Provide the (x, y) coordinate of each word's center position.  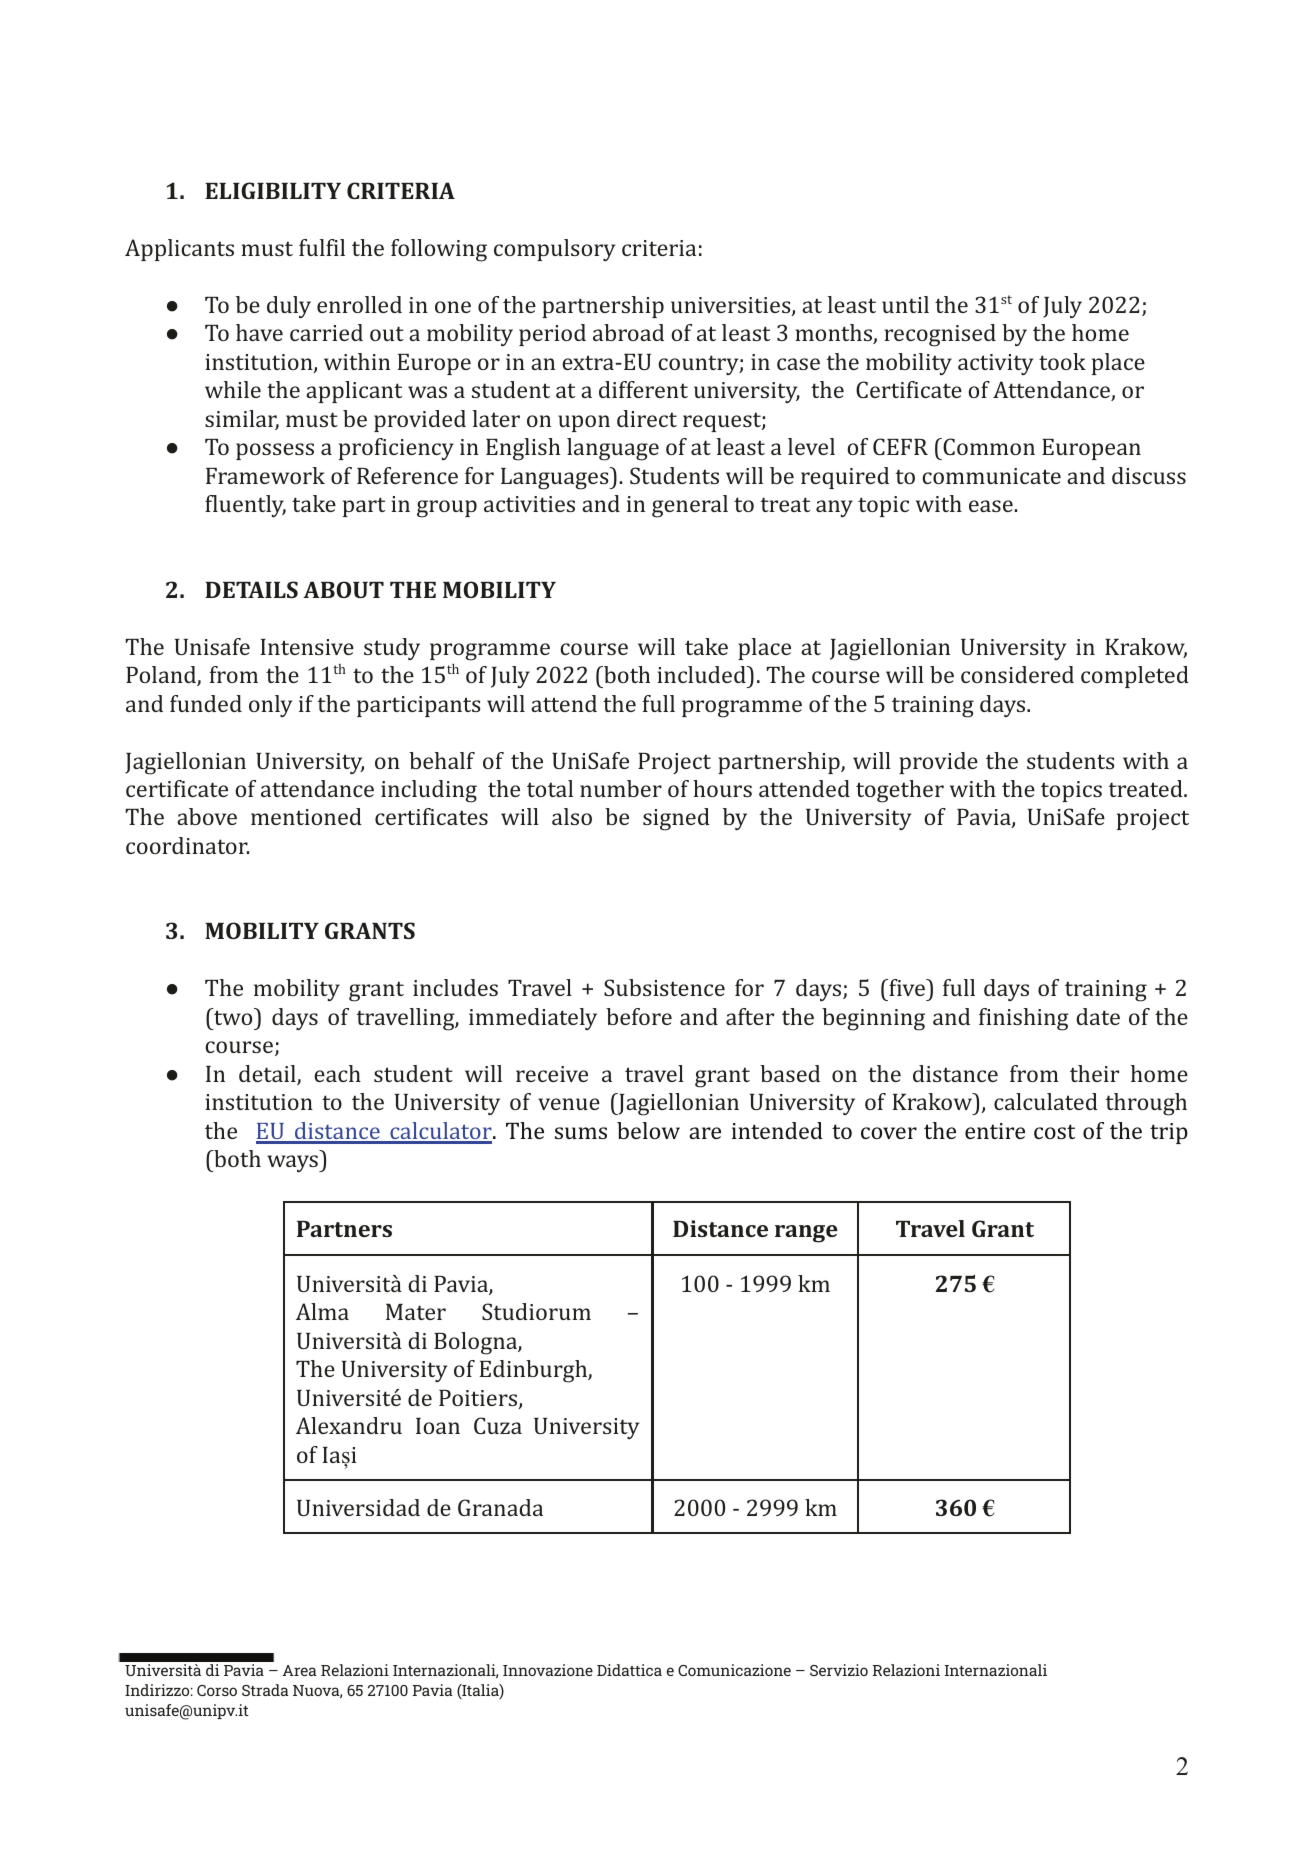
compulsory (554, 250)
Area (299, 1670)
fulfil (322, 247)
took (1062, 361)
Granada (500, 1507)
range (806, 1234)
